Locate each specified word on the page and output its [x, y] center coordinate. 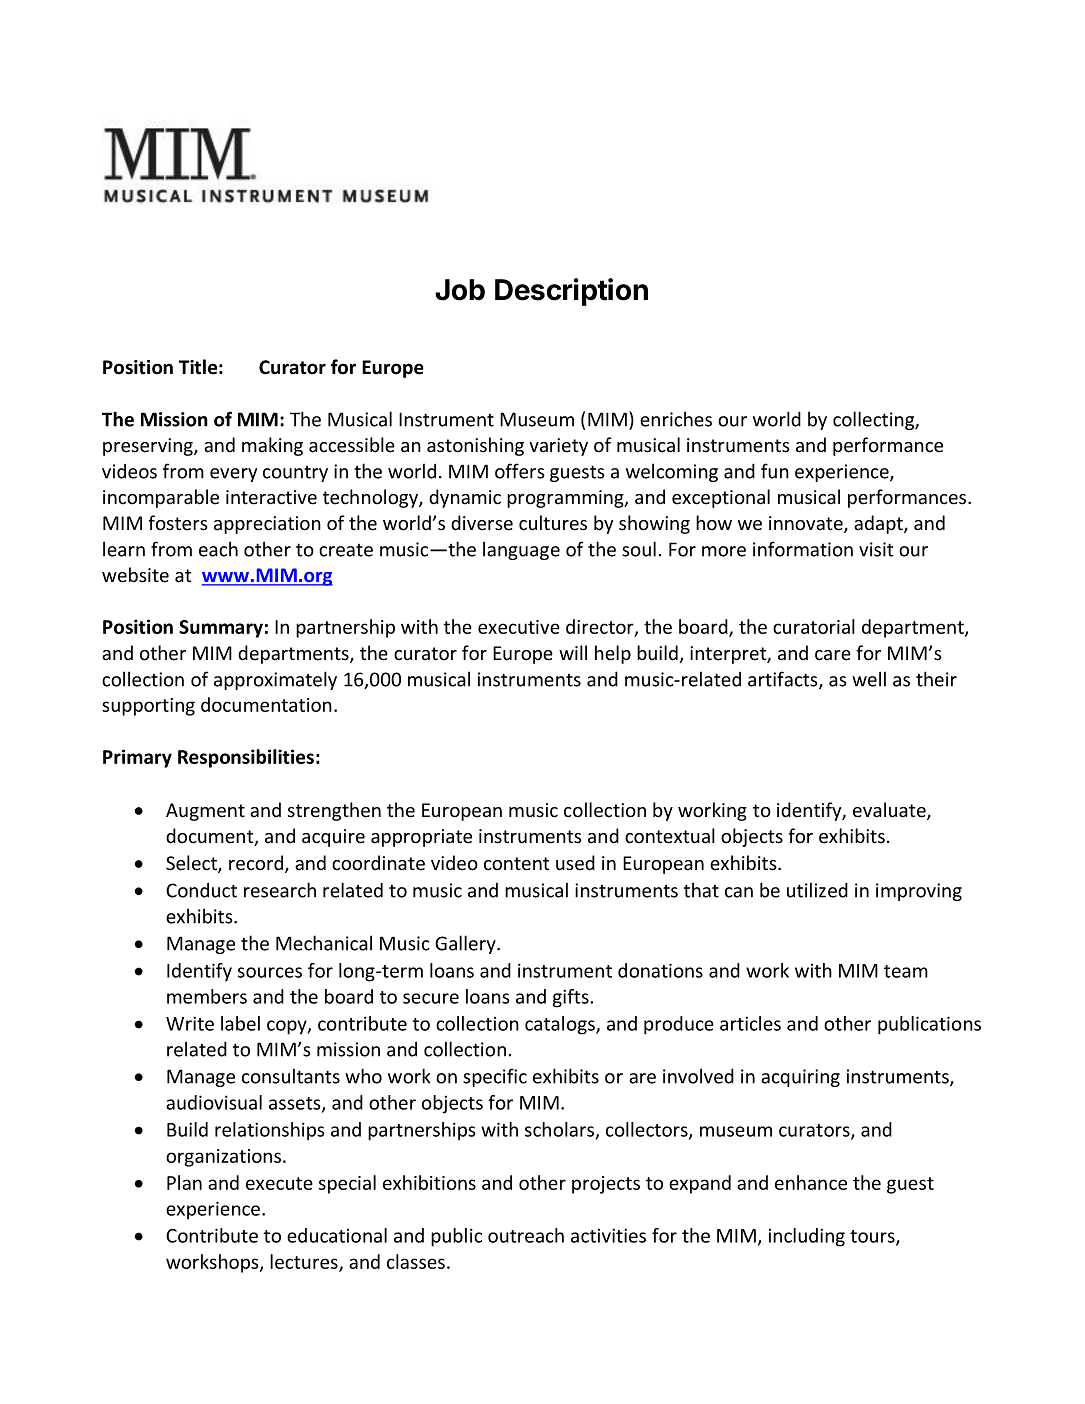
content [516, 864]
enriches [676, 419]
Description [571, 292]
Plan [184, 1182]
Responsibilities [246, 758]
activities [608, 1235]
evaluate [890, 811]
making [272, 446]
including [807, 1237]
